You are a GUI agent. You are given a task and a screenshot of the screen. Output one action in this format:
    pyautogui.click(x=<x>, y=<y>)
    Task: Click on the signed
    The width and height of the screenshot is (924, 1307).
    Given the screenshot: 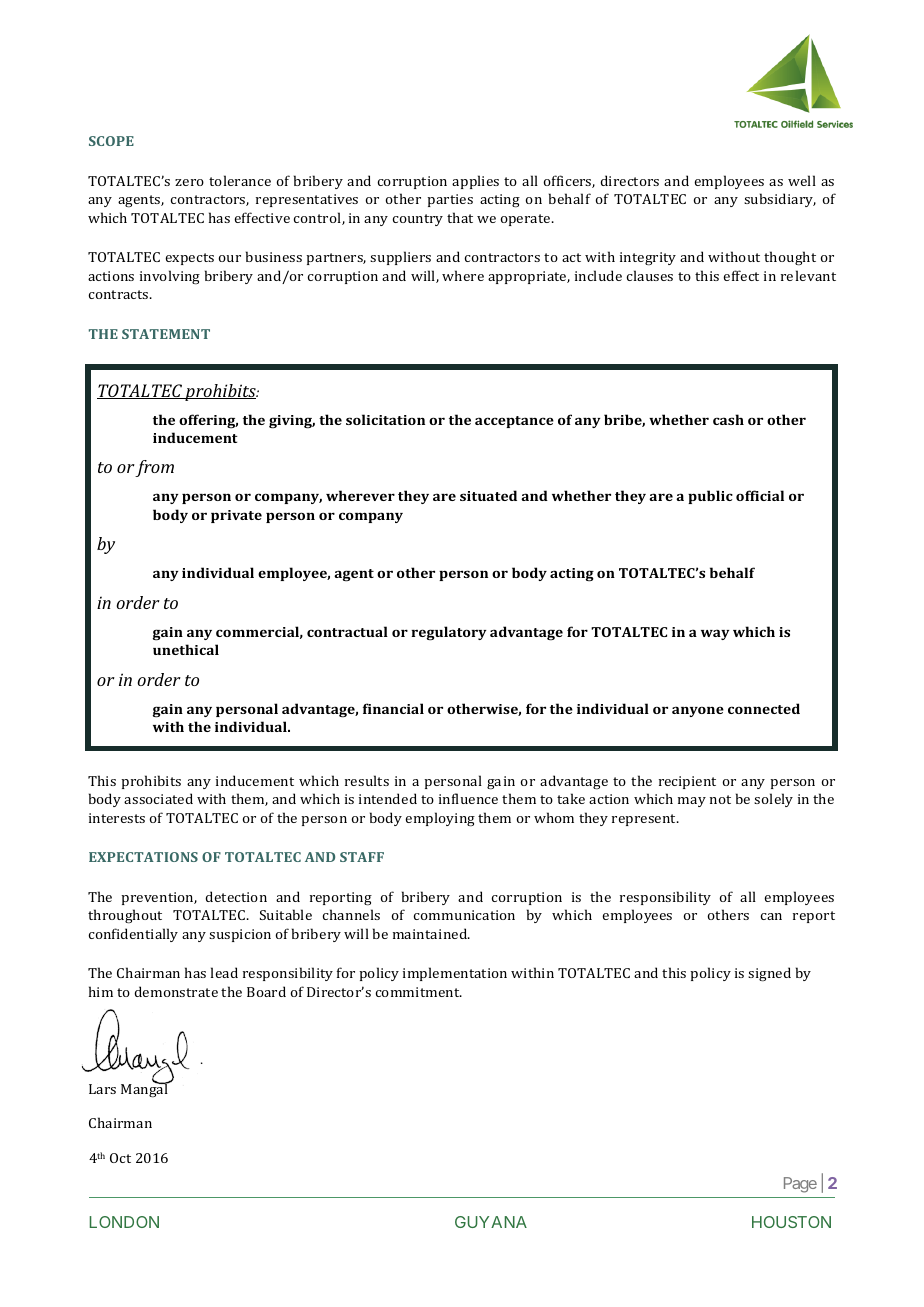 What is the action you would take?
    pyautogui.click(x=769, y=974)
